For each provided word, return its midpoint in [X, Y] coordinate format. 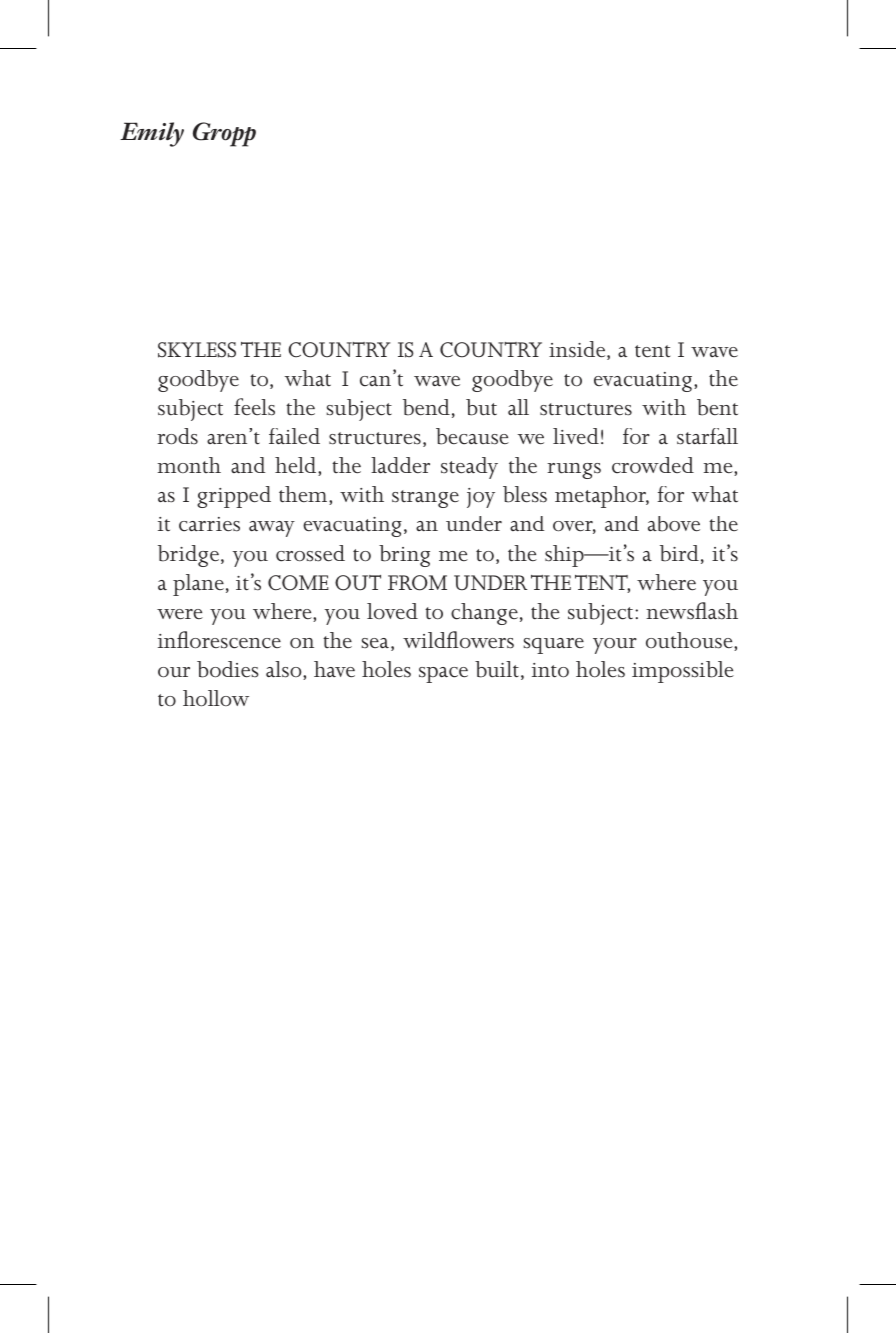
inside [578, 350]
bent [717, 407]
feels [254, 407]
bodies [228, 669]
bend [426, 407]
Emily [152, 134]
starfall [707, 436]
